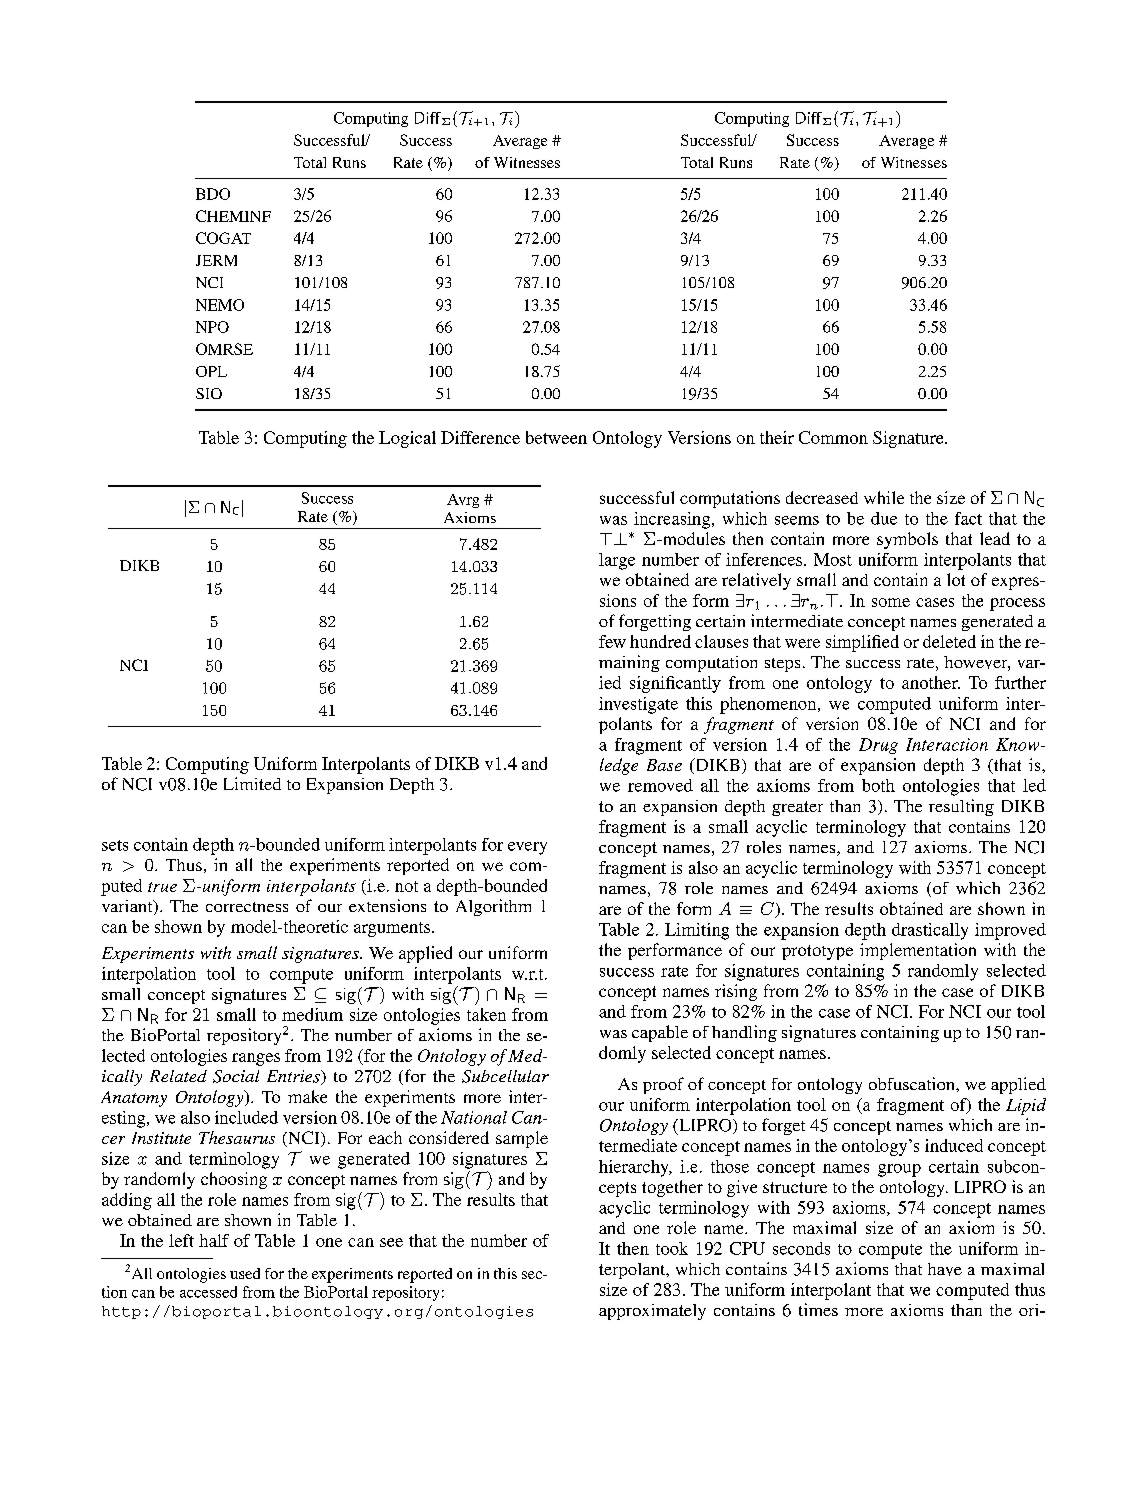  I want to click on BDO, so click(213, 194).
